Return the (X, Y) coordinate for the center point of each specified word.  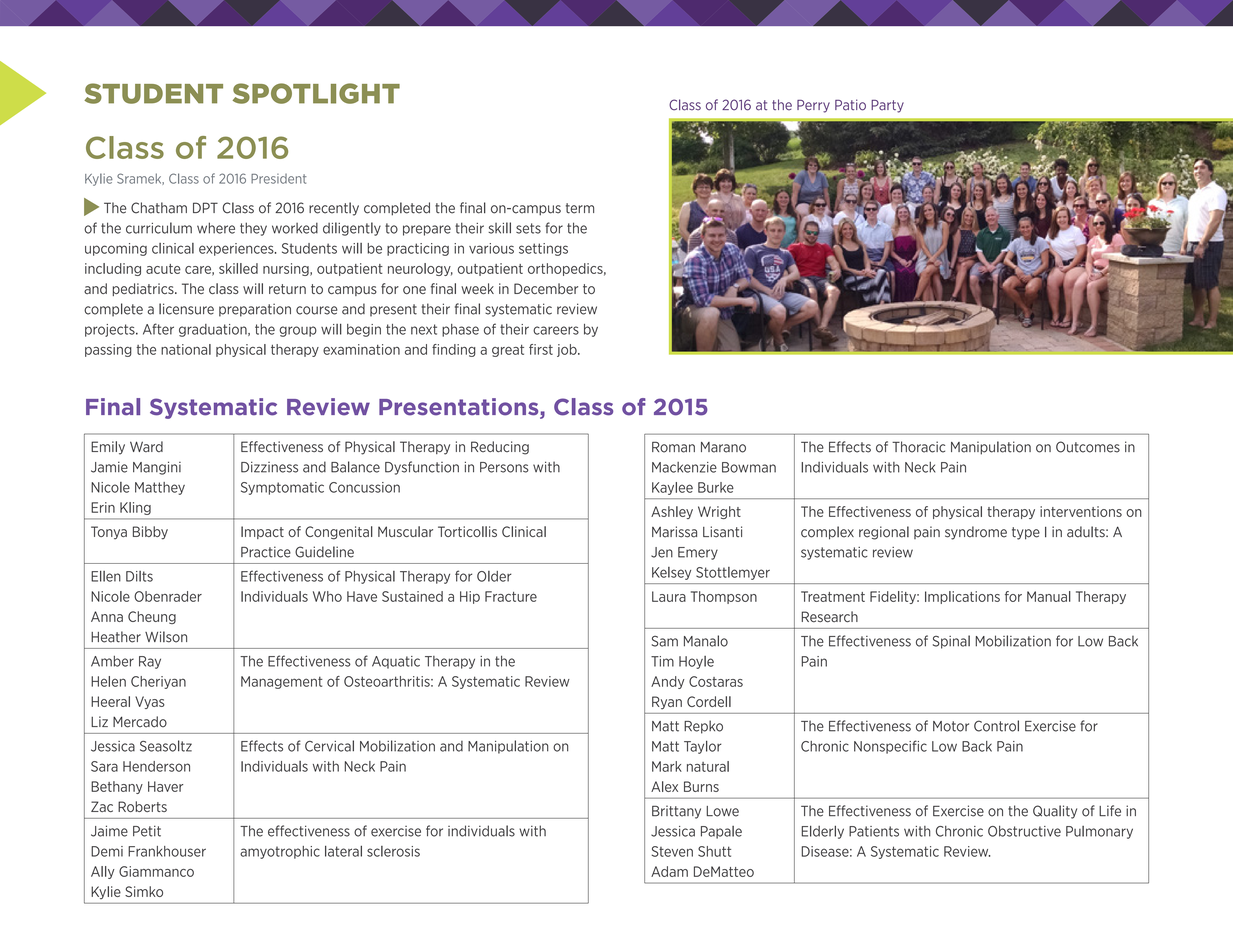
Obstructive (1024, 831)
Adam (669, 871)
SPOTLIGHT (316, 93)
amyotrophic (280, 852)
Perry (813, 106)
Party (887, 106)
